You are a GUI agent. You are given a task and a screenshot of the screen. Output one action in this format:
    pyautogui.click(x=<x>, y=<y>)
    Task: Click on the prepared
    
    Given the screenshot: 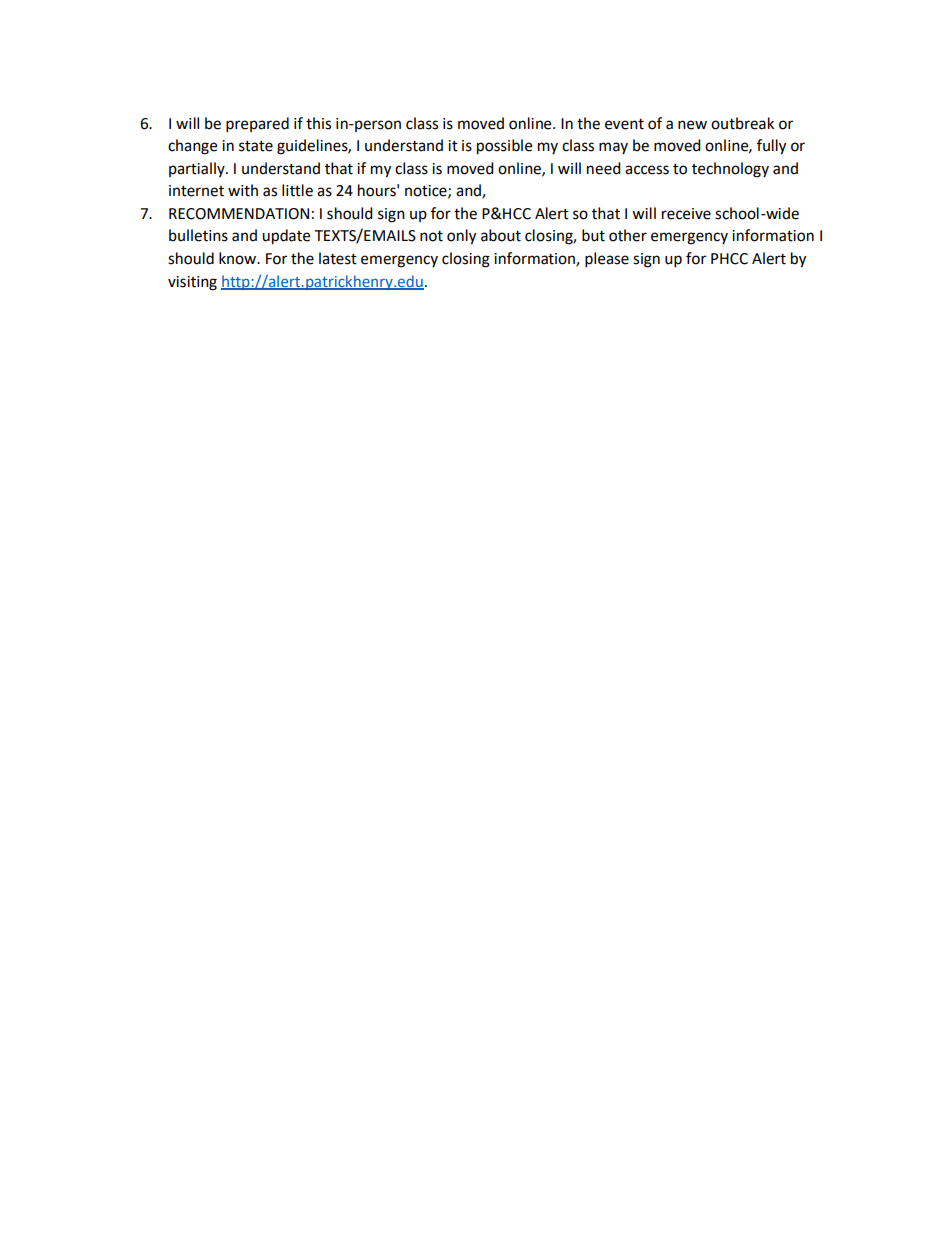 What is the action you would take?
    pyautogui.click(x=257, y=125)
